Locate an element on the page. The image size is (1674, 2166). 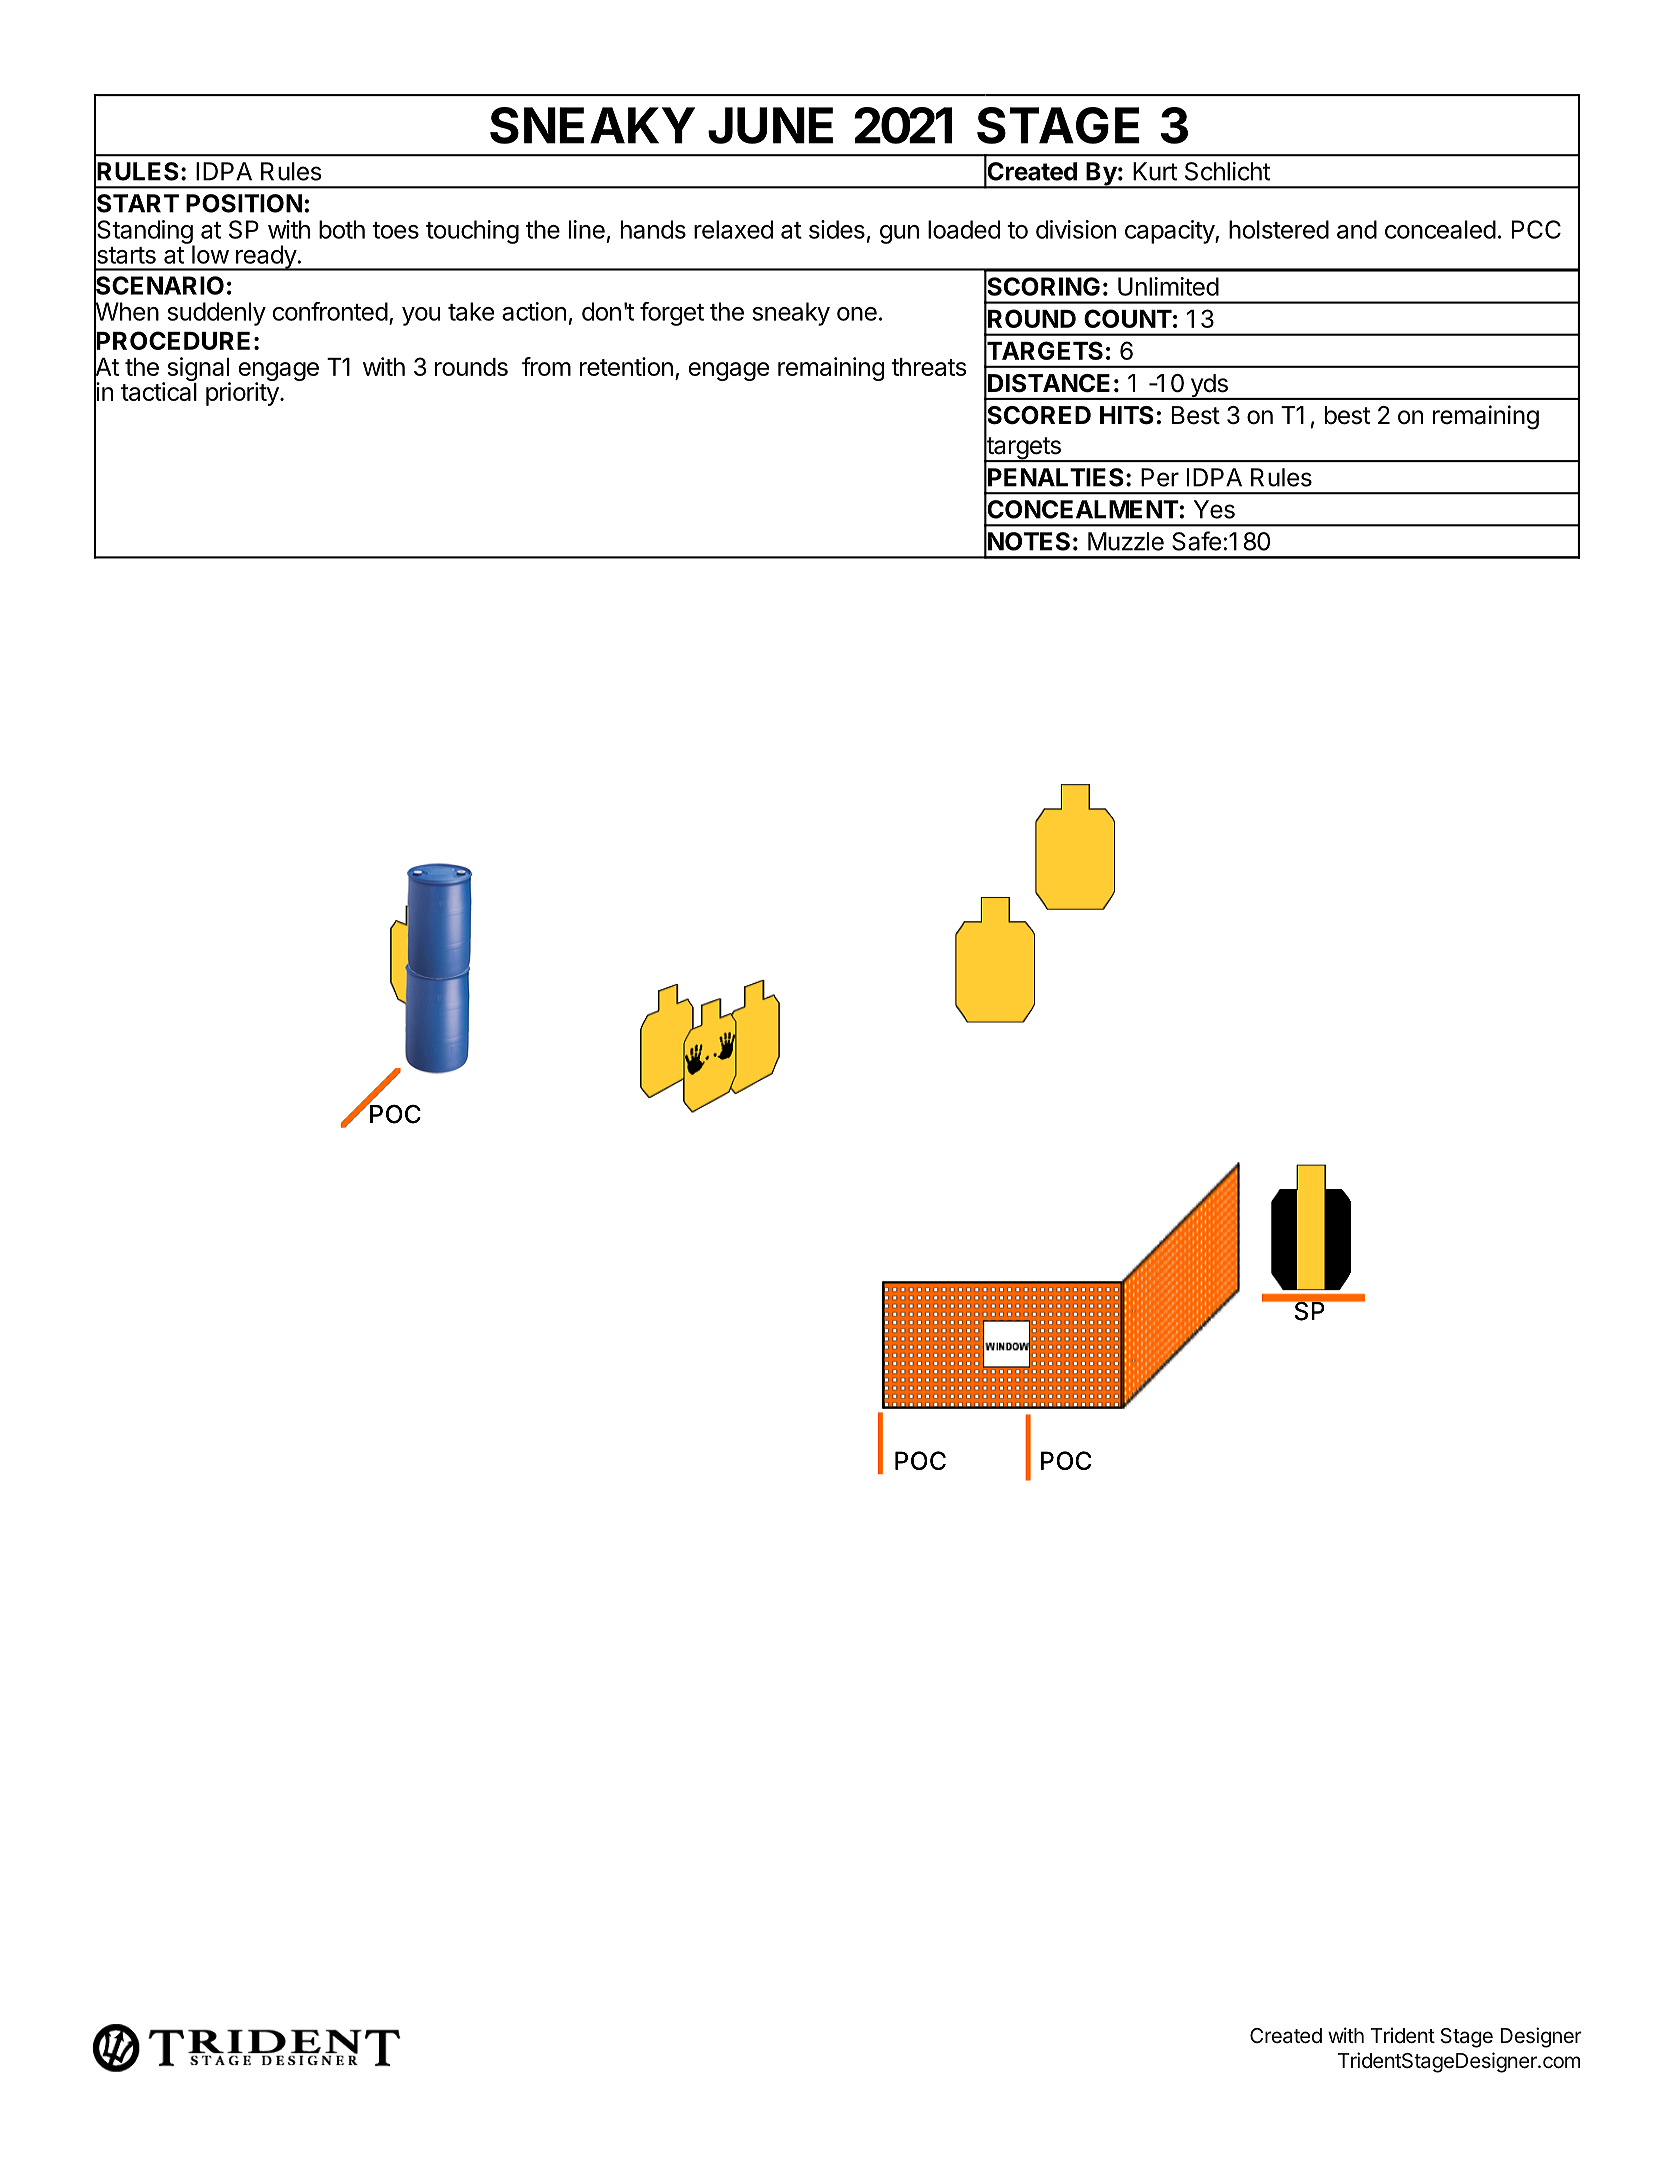
confronted is located at coordinates (330, 311).
